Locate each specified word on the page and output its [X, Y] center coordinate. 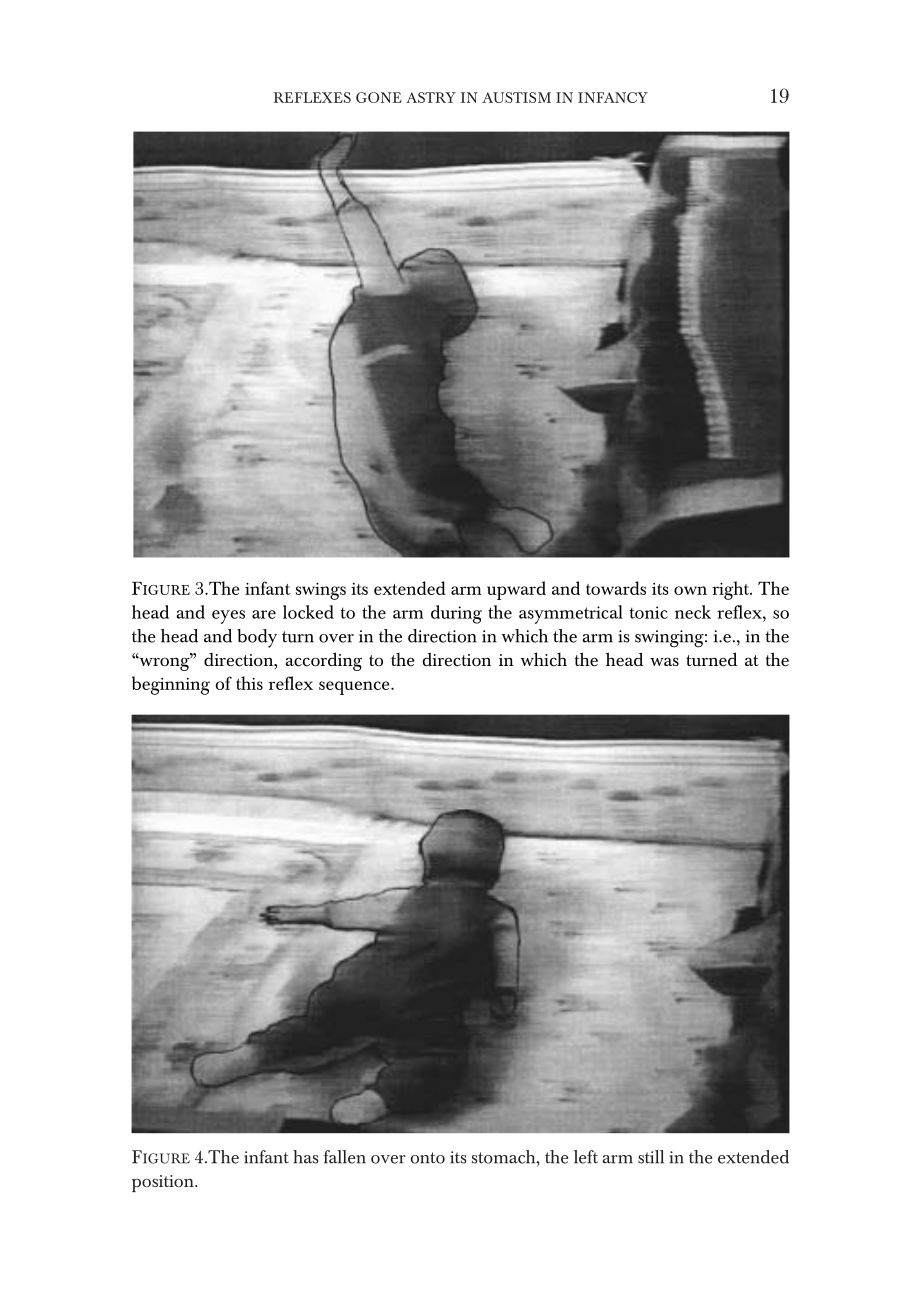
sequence [355, 688]
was [664, 661]
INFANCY [613, 97]
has [305, 1157]
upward [516, 590]
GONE [379, 97]
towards [616, 588]
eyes [228, 617]
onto [428, 1158]
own [690, 590]
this [249, 683]
